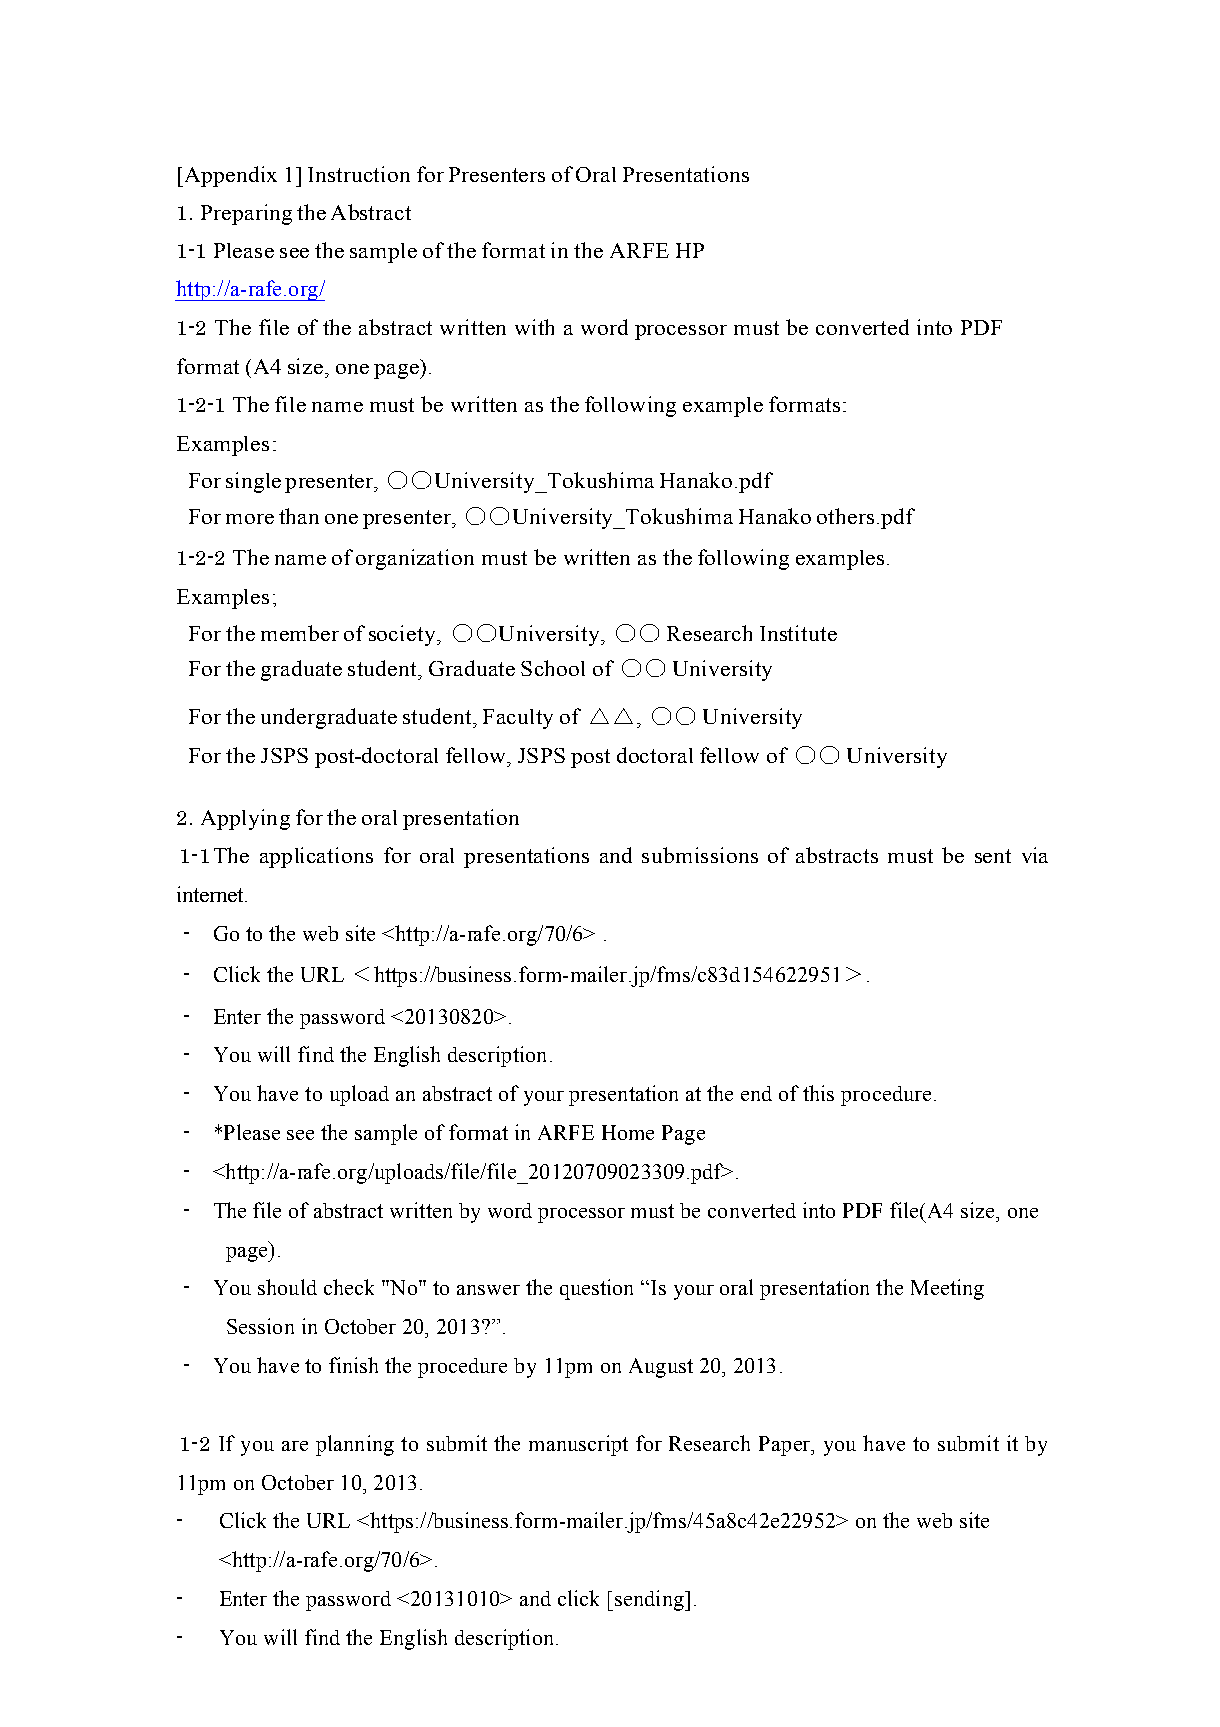 Image resolution: width=1220 pixels, height=1727 pixels. Describe the element at coordinates (246, 214) in the screenshot. I see `Preparing` at that location.
